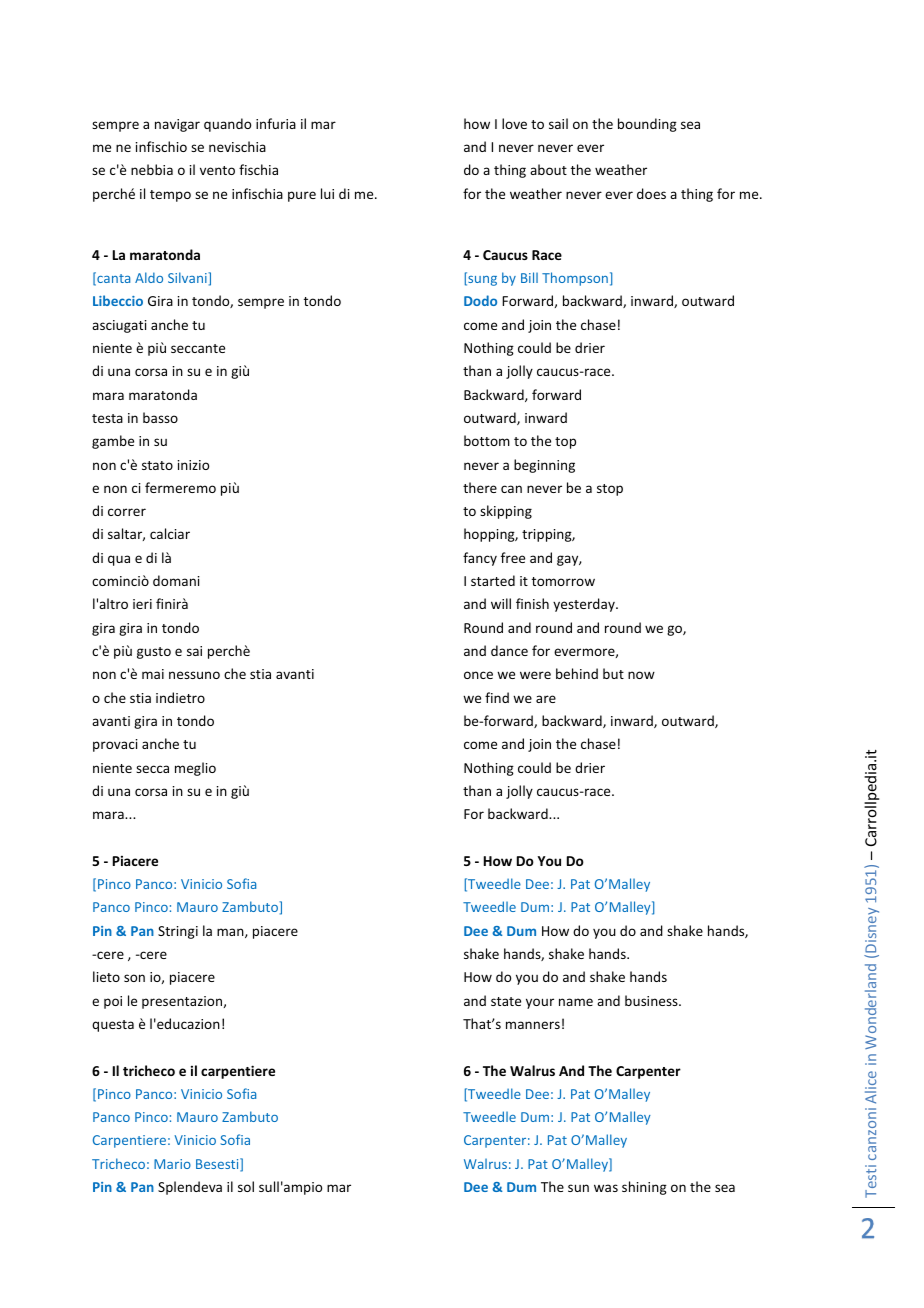 Image resolution: width=924 pixels, height=1308 pixels. I want to click on basso, so click(160, 417).
